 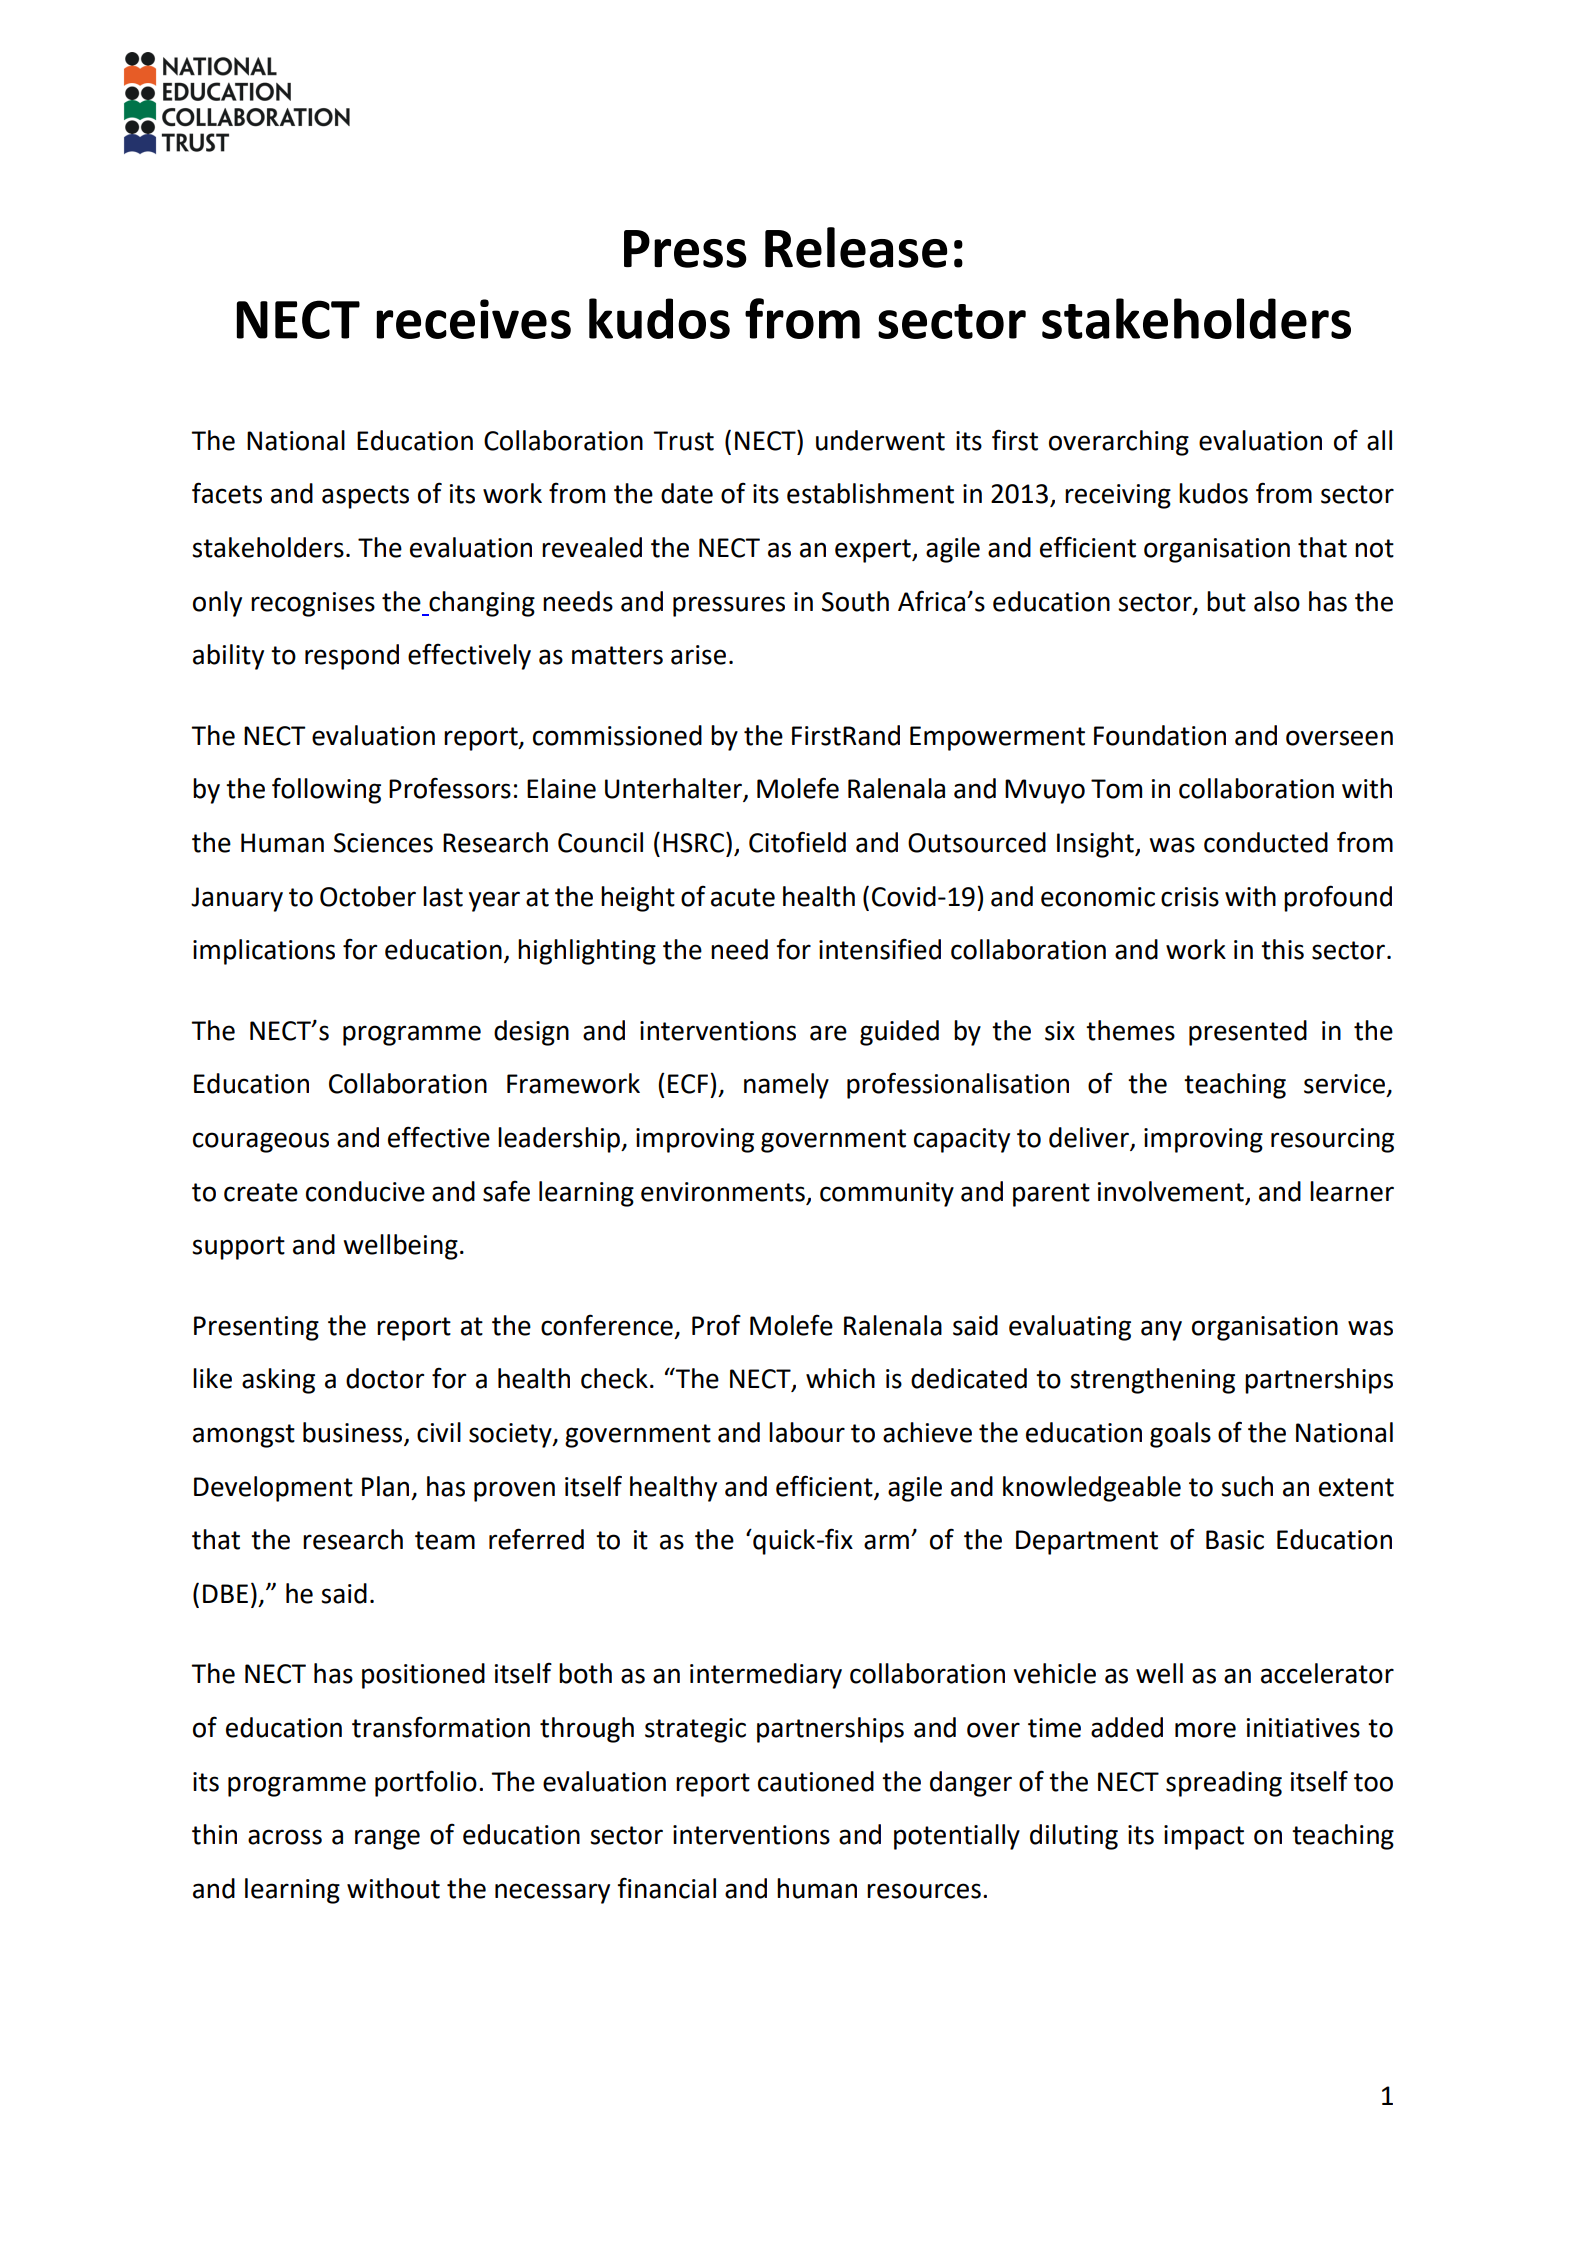 I want to click on Release, so click(x=856, y=247).
